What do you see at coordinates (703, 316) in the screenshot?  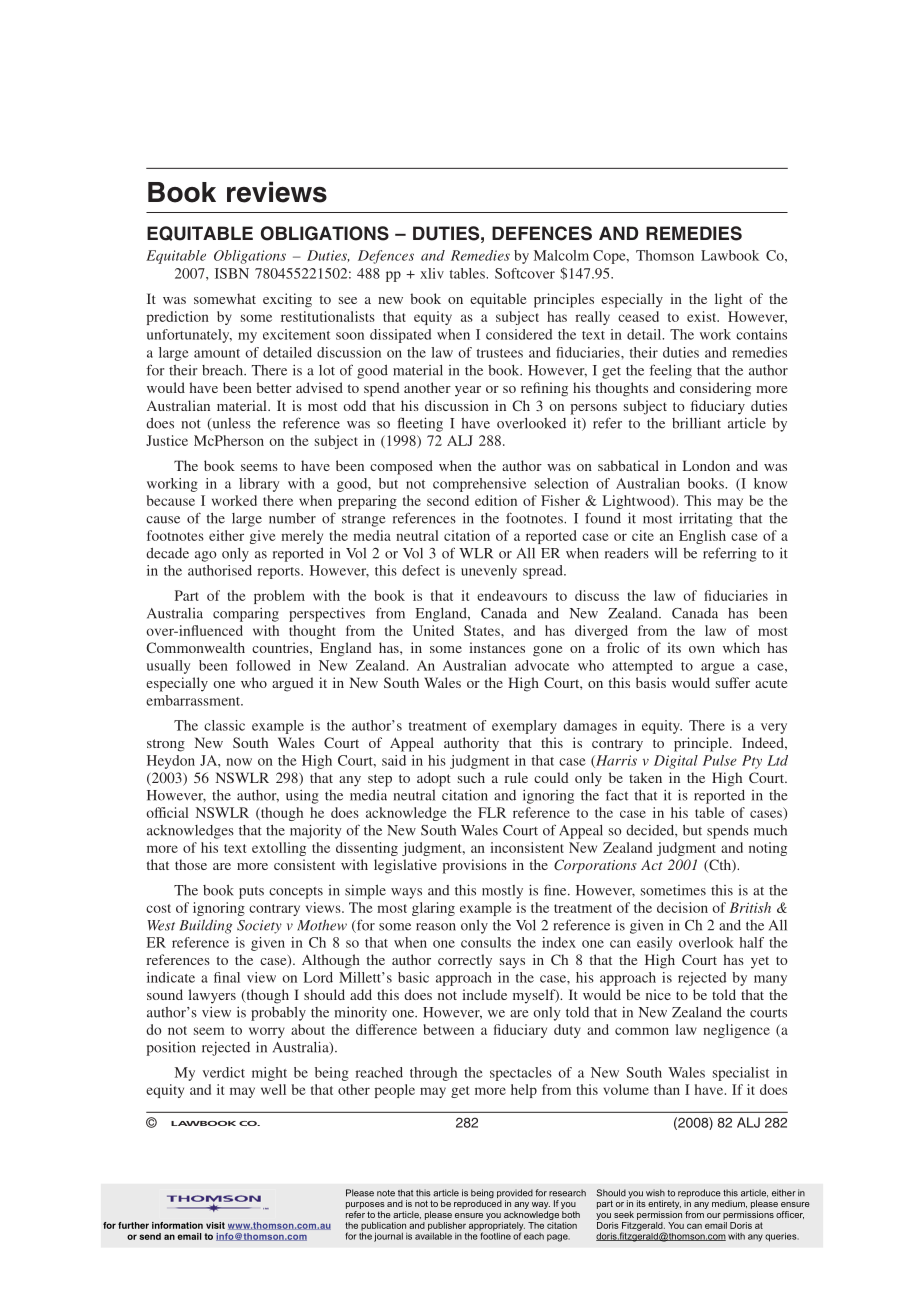 I see `exist` at bounding box center [703, 316].
